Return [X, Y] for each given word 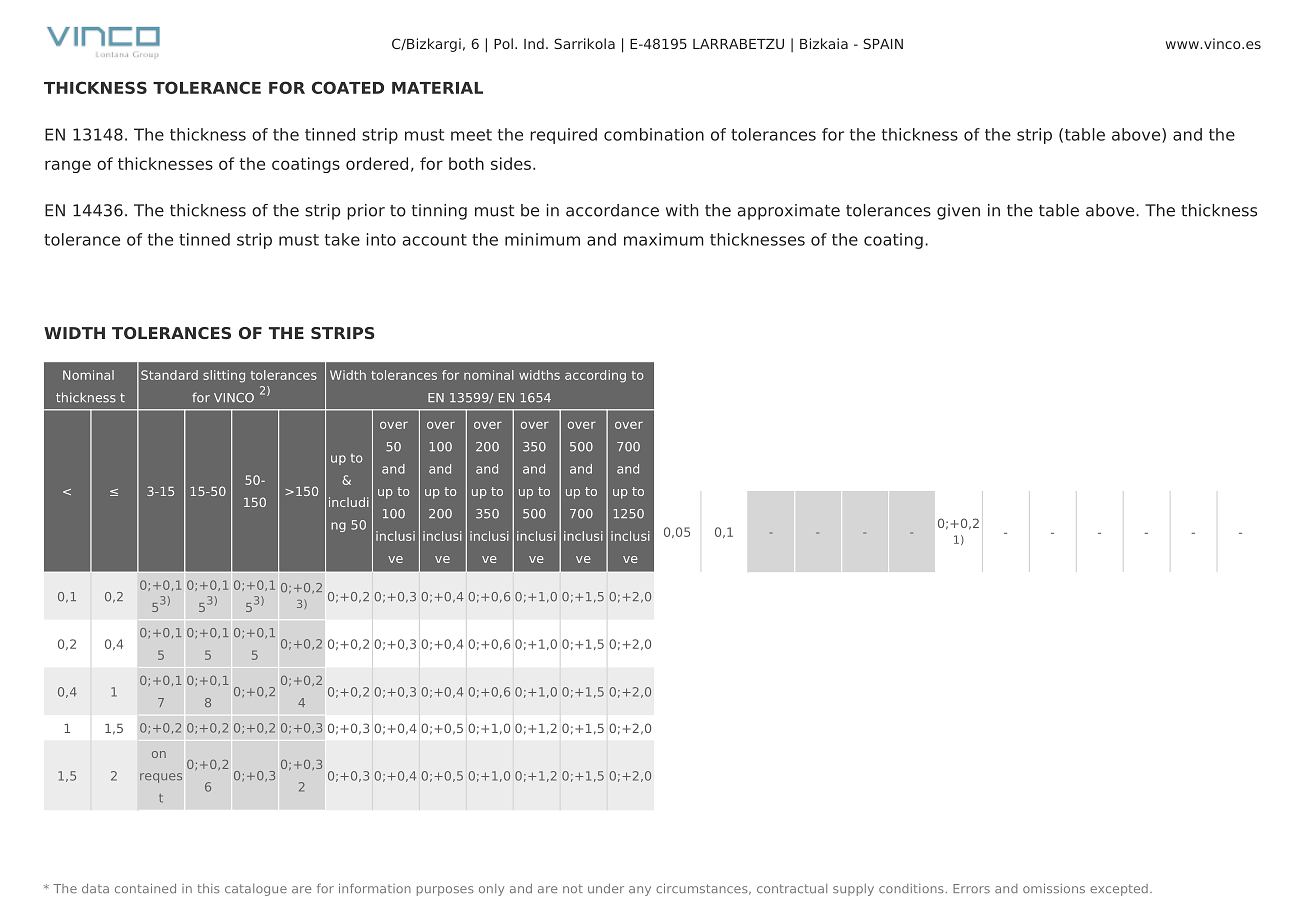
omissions [1054, 888]
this [208, 889]
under [606, 888]
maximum [664, 239]
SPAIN [883, 43]
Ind [534, 43]
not [573, 888]
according [595, 376]
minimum [542, 239]
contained [145, 888]
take [342, 239]
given [958, 212]
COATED [348, 87]
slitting [224, 376]
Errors [971, 888]
